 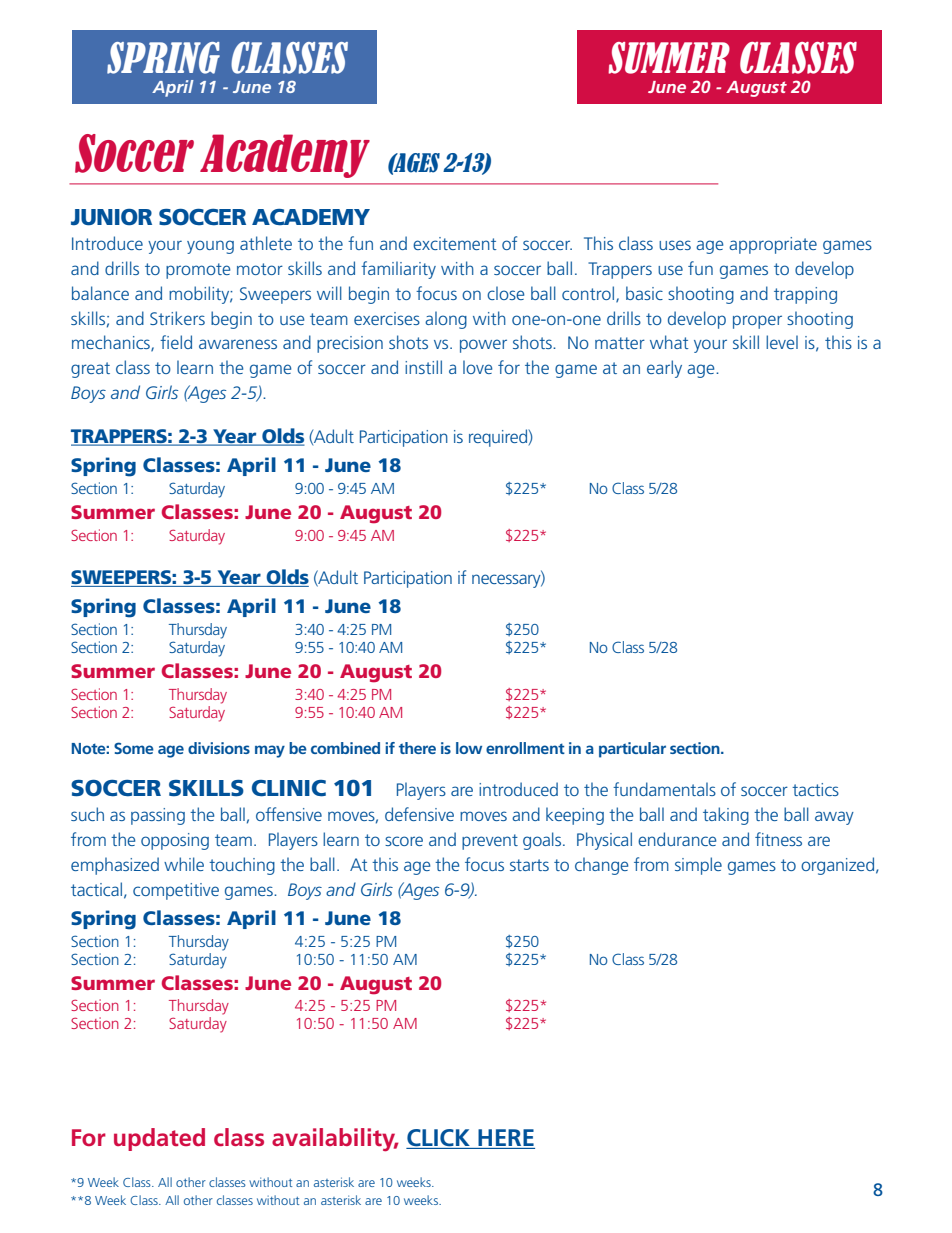 What do you see at coordinates (469, 748) in the screenshot?
I see `low` at bounding box center [469, 748].
